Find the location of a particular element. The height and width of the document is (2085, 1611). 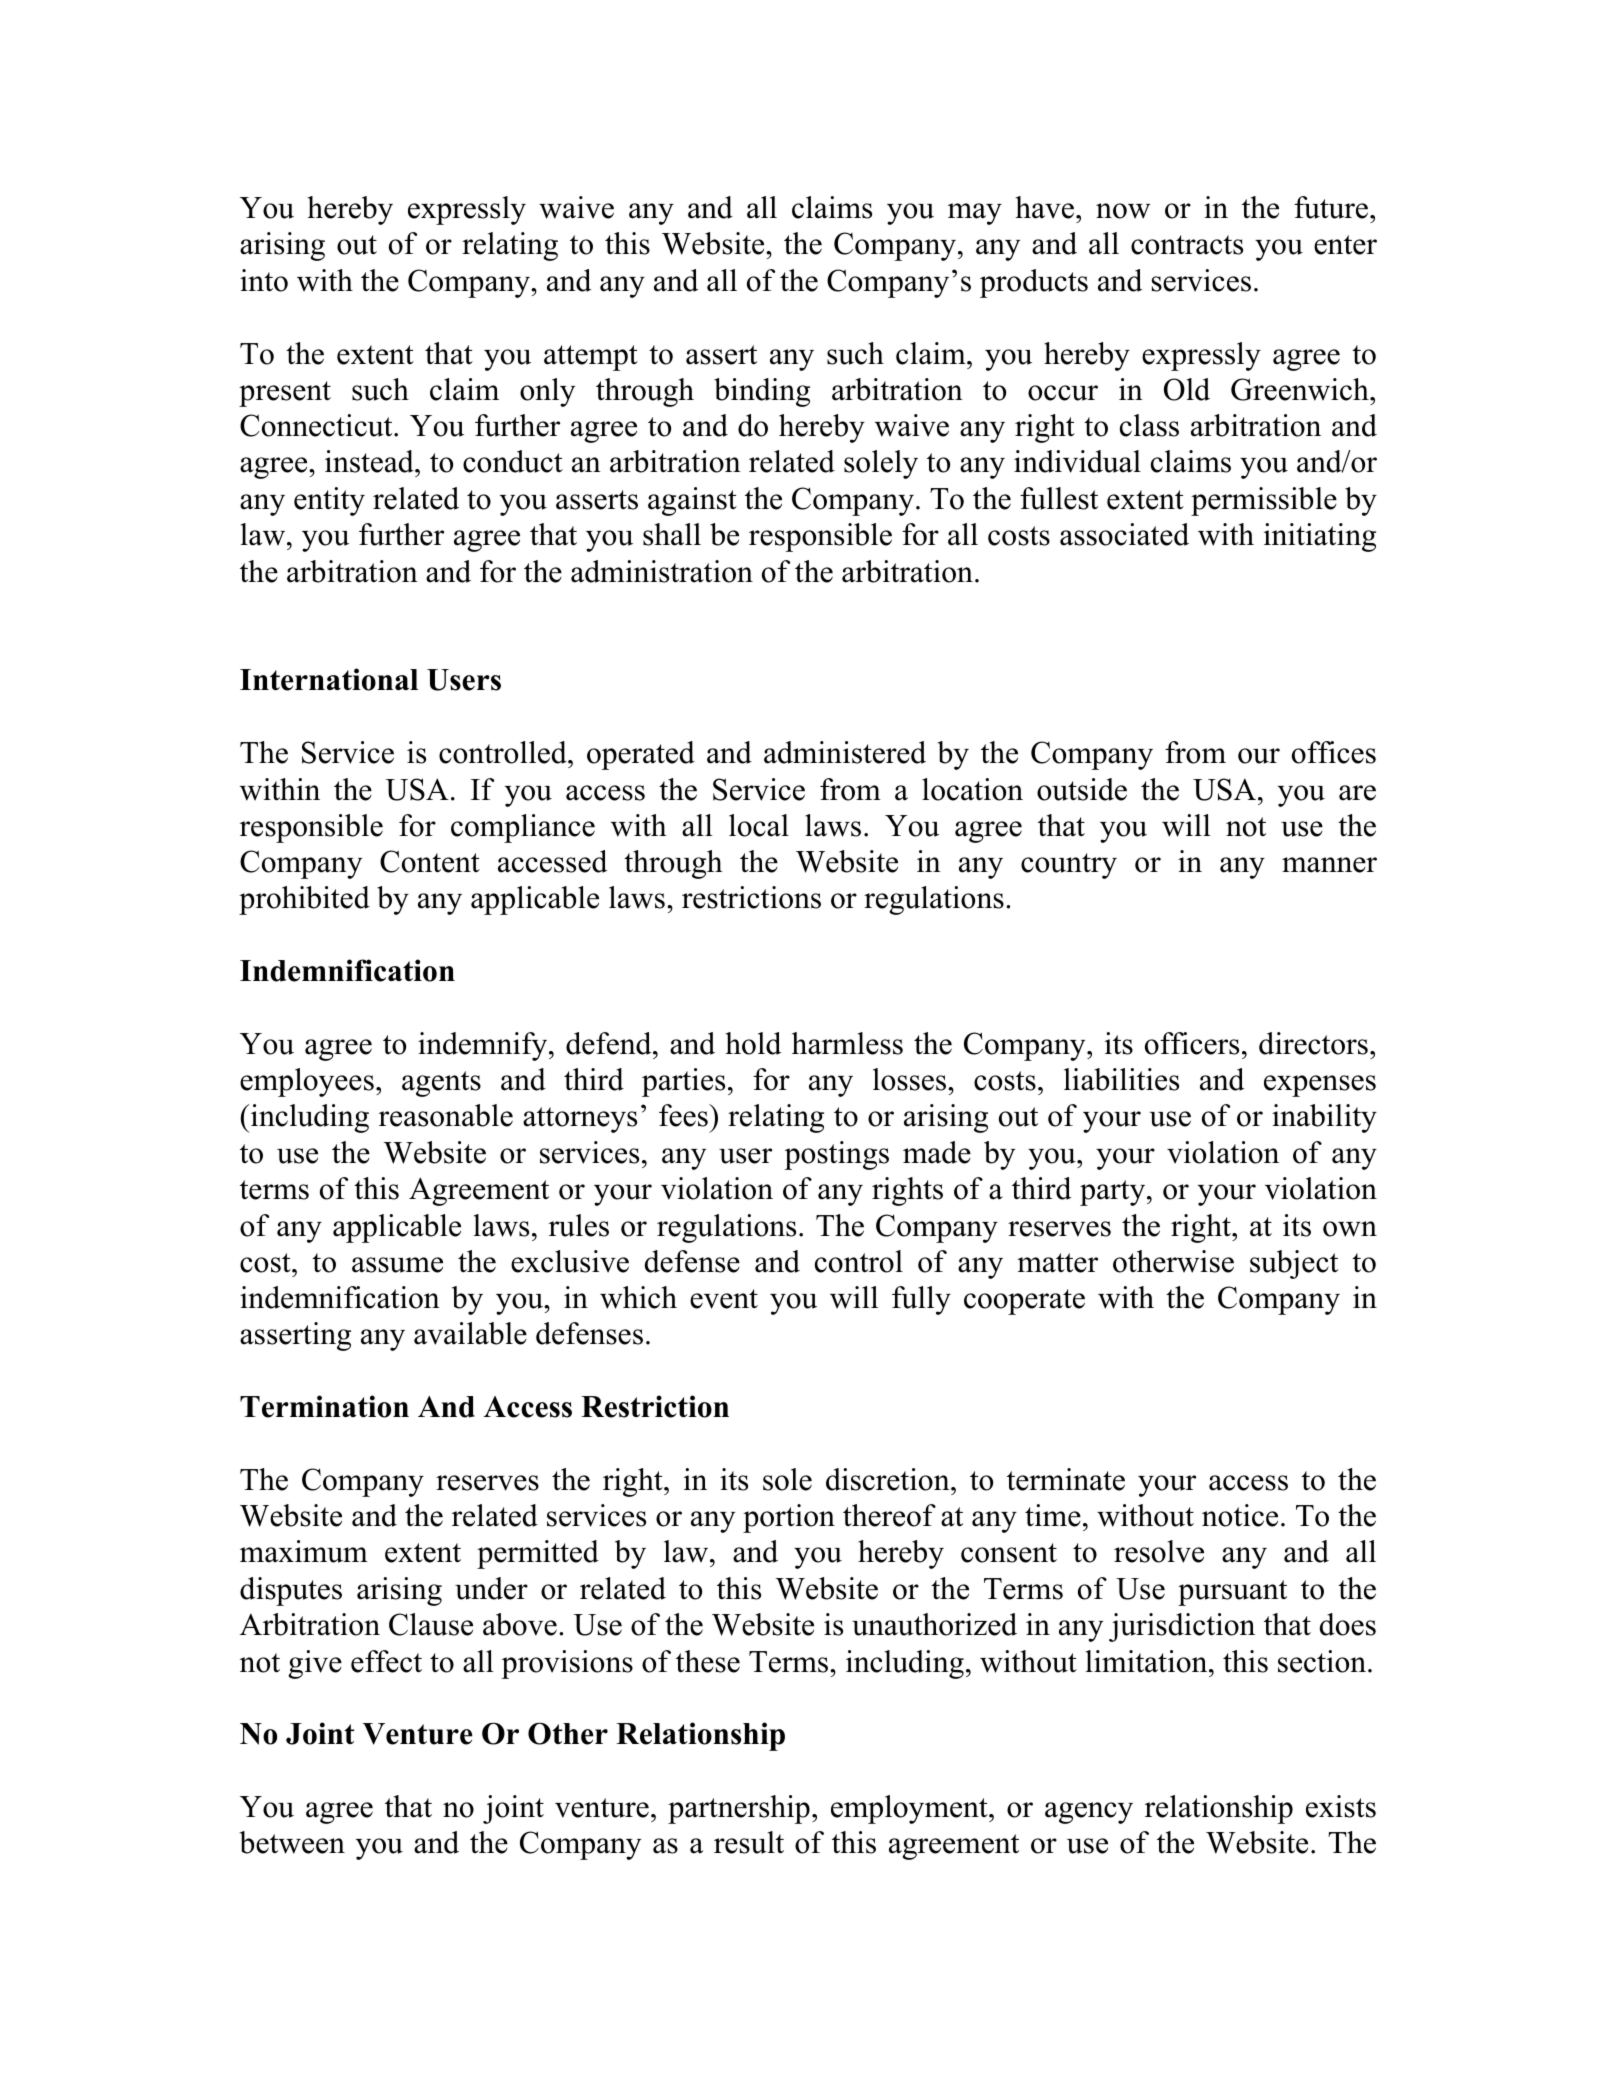

administered is located at coordinates (845, 752).
